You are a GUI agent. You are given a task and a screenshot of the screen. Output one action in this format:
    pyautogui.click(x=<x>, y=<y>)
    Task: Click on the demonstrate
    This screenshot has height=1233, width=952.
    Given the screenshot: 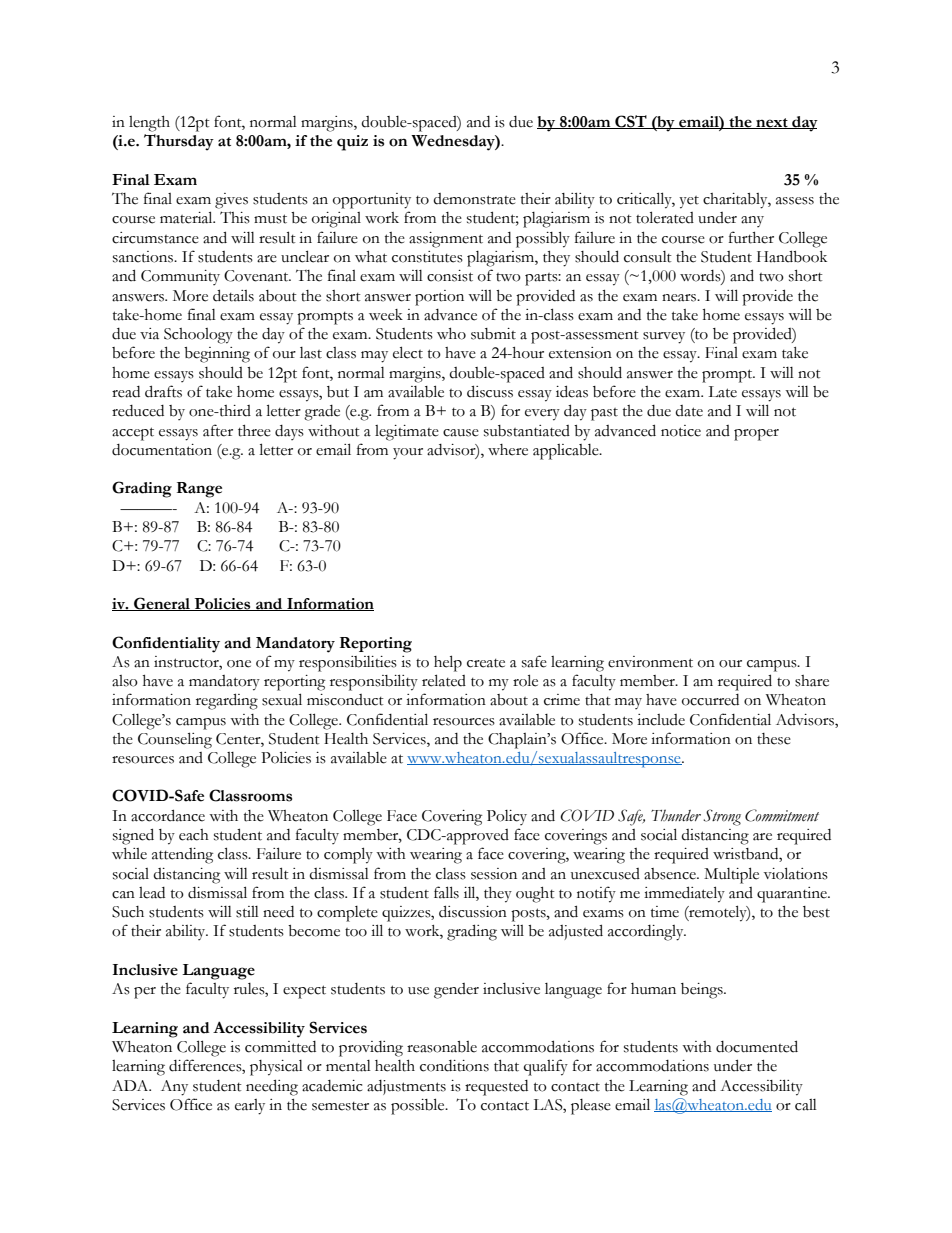 What is the action you would take?
    pyautogui.click(x=474, y=199)
